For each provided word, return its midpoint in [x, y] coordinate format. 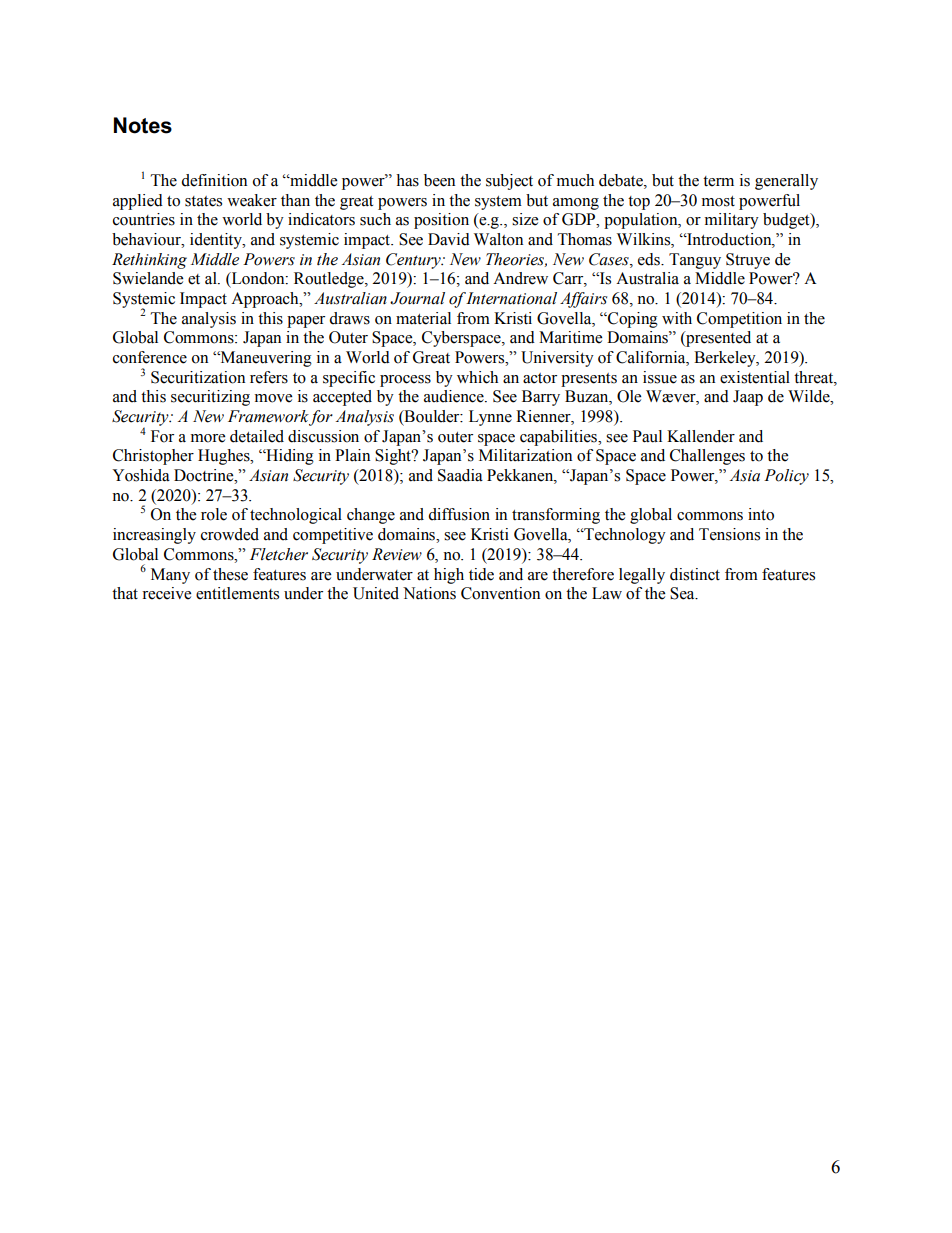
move [273, 398]
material [423, 318]
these [230, 574]
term [718, 181]
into [761, 514]
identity [217, 241]
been [439, 180]
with [677, 318]
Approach [266, 300]
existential [755, 377]
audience [455, 396]
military [732, 221]
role [214, 514]
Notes [143, 125]
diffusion [459, 514]
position [441, 221]
